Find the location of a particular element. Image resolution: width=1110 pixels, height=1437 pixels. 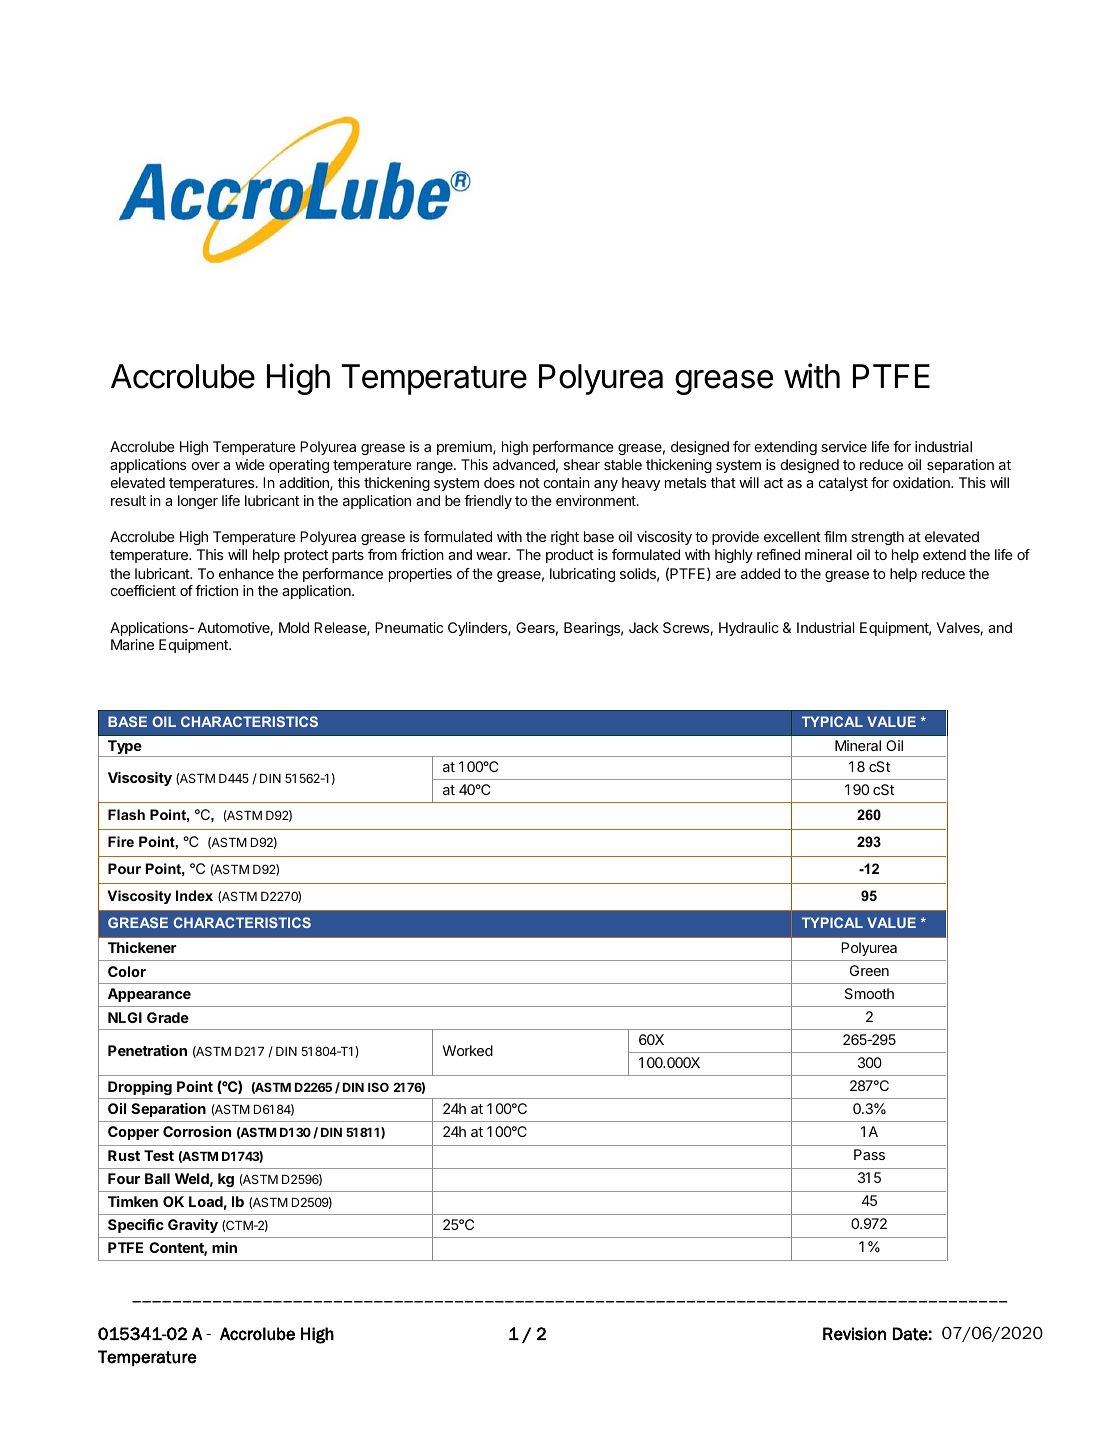

Appearance is located at coordinates (149, 995).
